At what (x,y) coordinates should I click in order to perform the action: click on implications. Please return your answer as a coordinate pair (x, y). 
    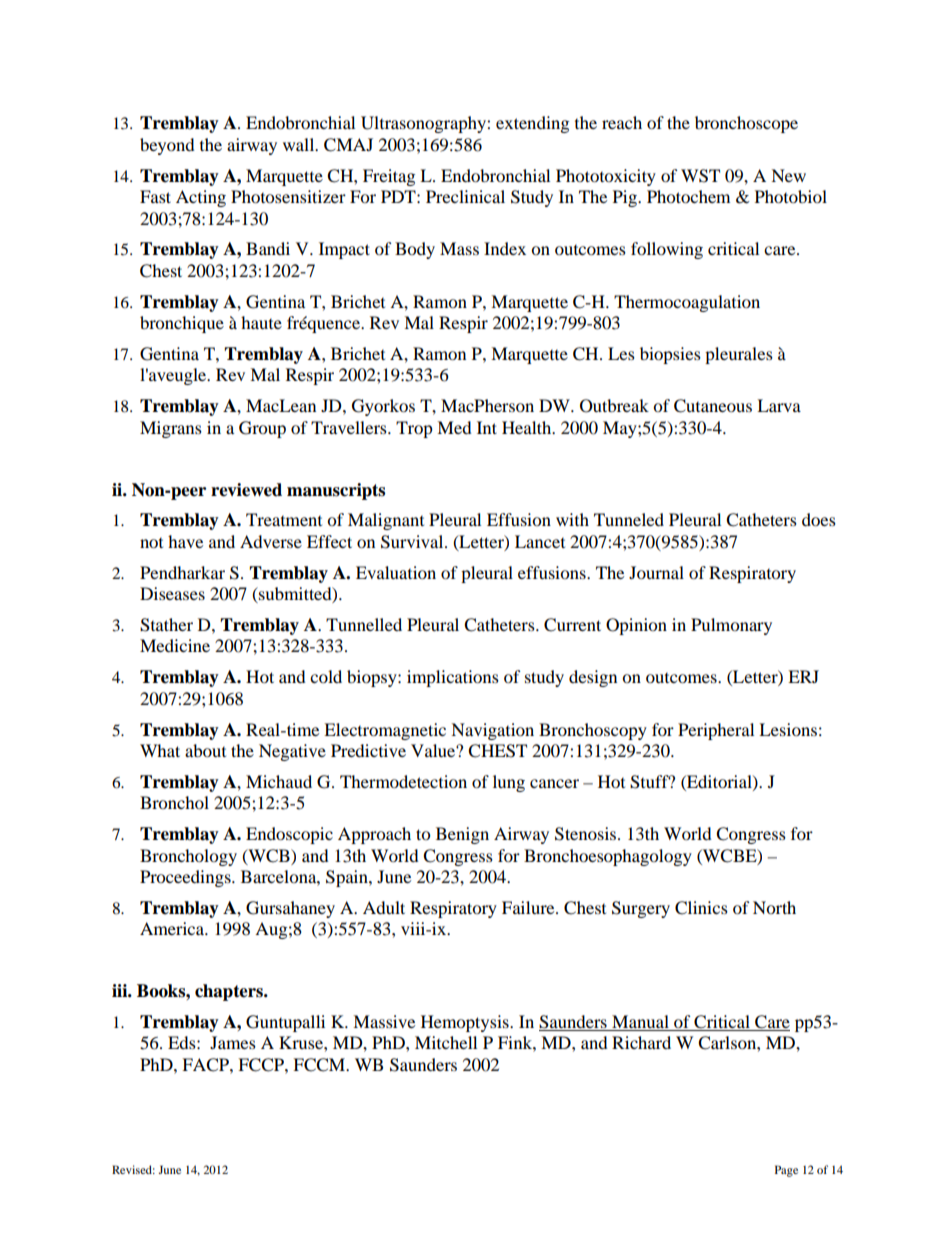
    Looking at the image, I should click on (453, 678).
